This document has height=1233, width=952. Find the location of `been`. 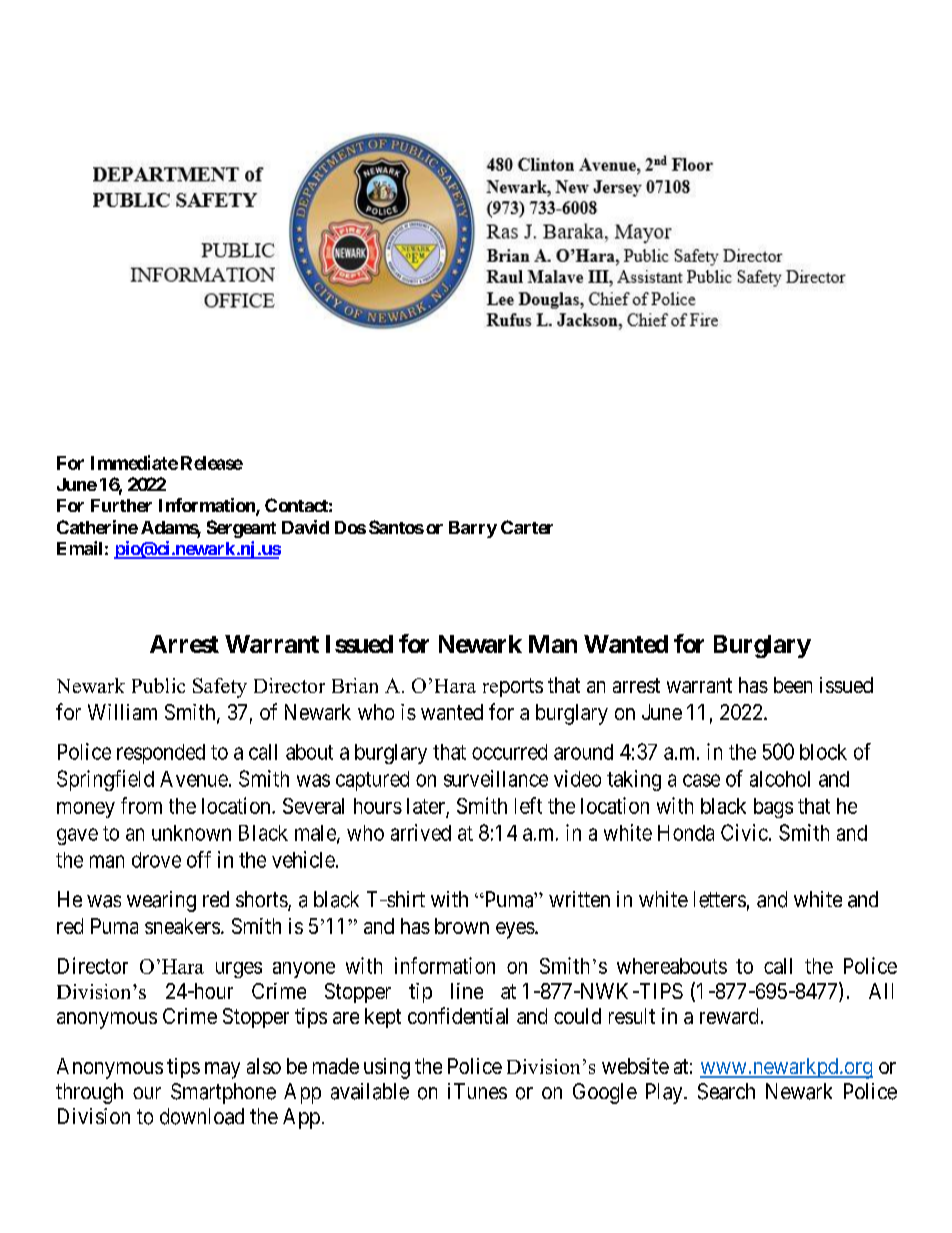

been is located at coordinates (793, 685).
